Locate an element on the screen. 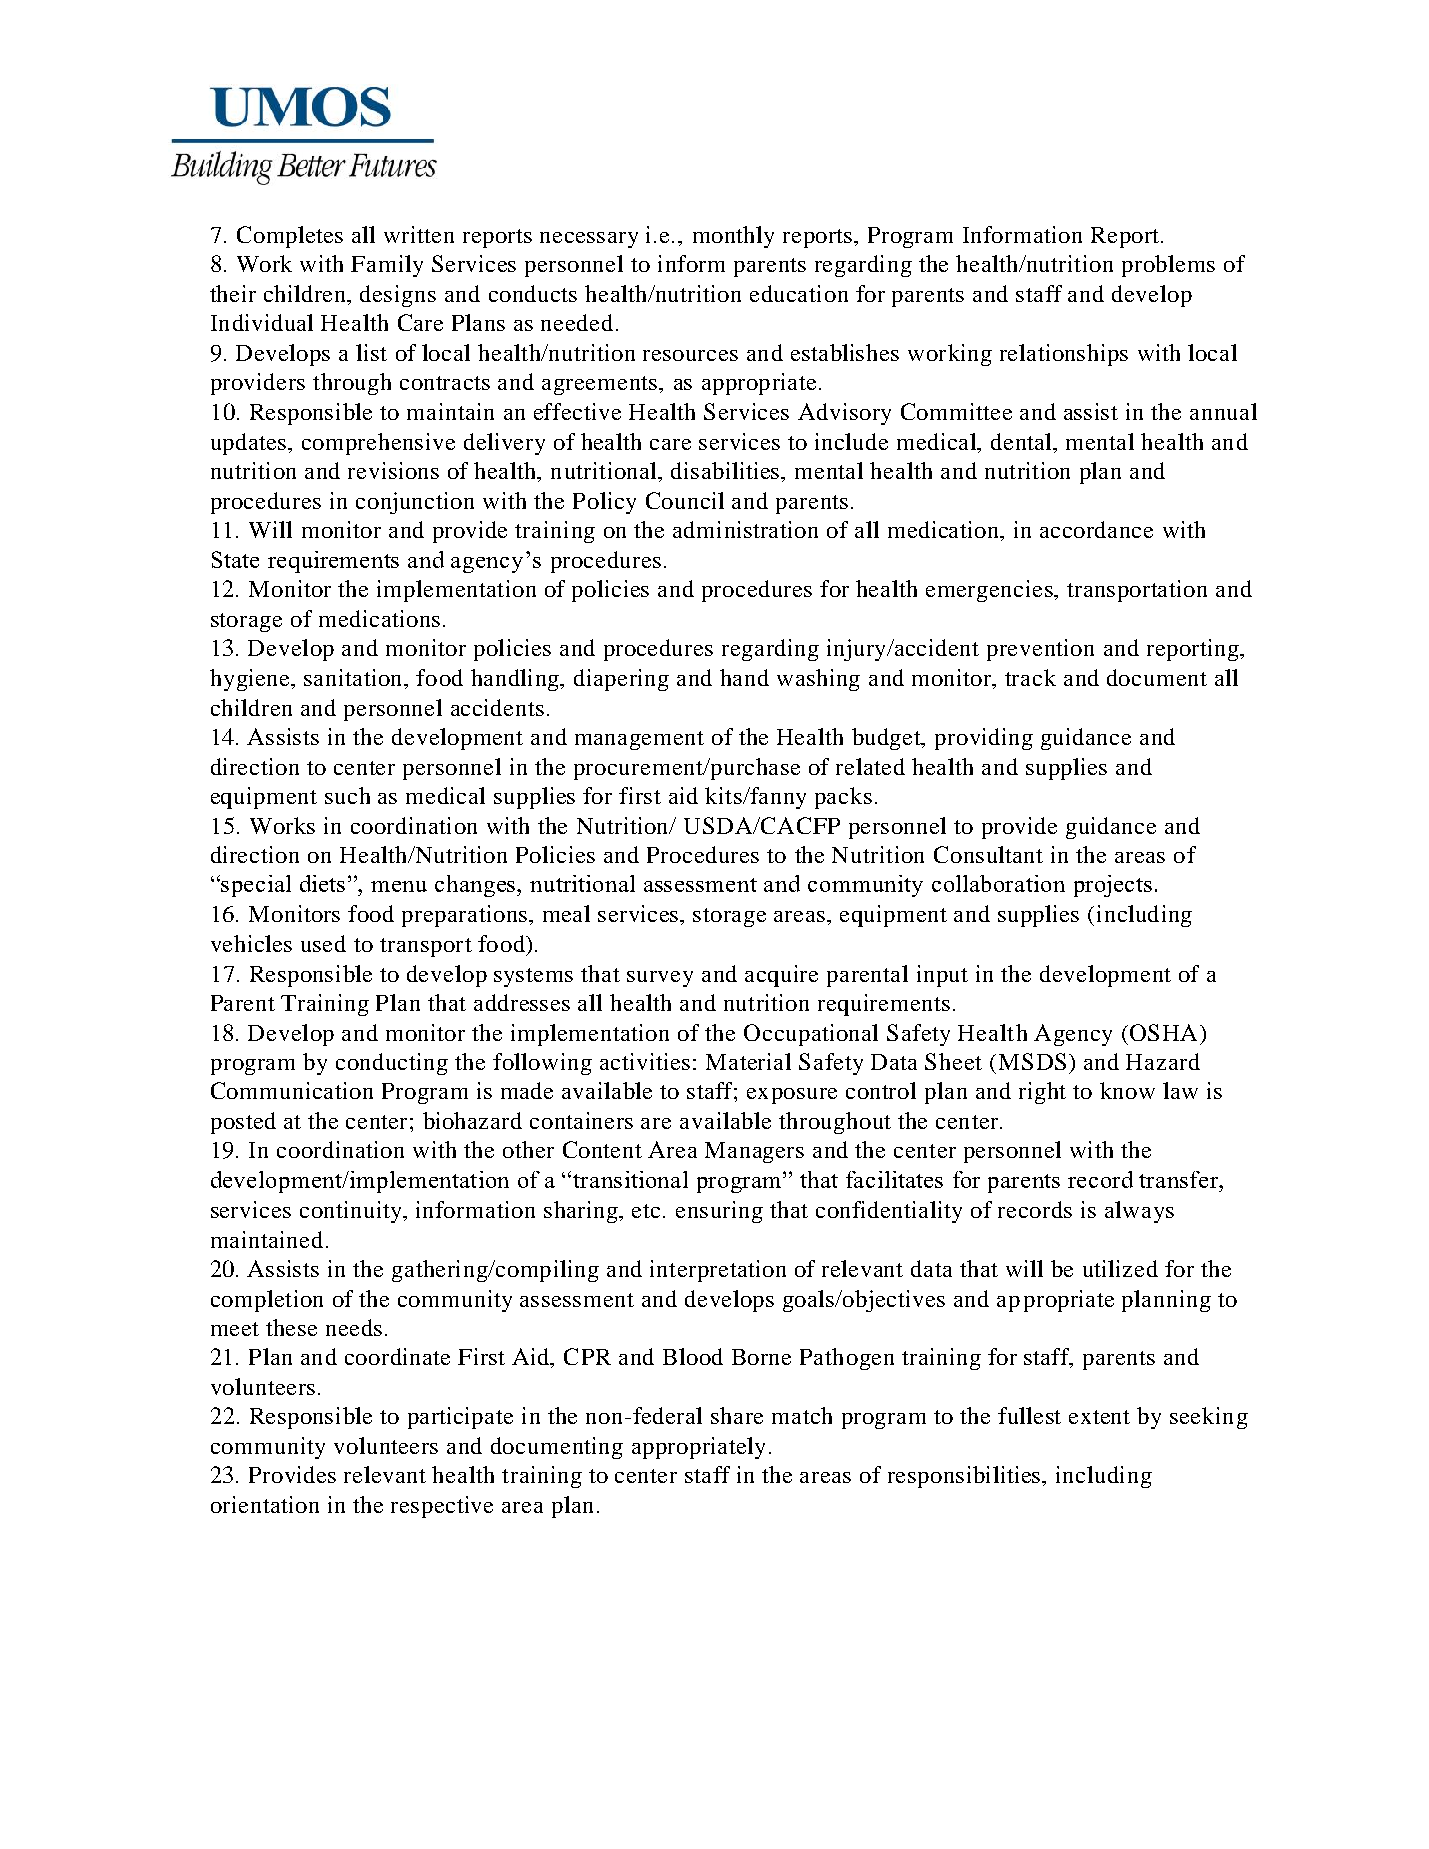 This screenshot has width=1429, height=1849. such is located at coordinates (347, 795).
